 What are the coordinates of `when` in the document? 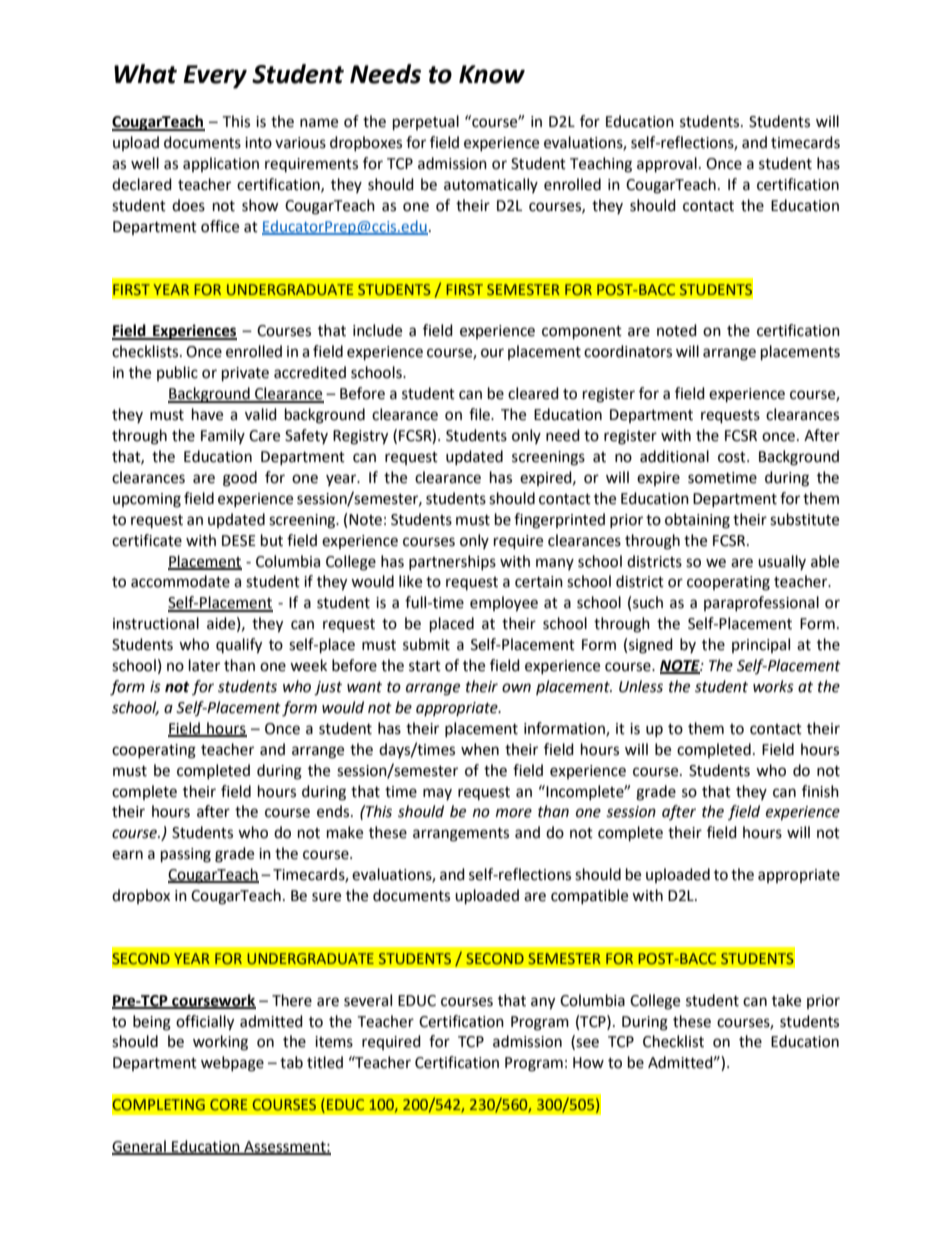 It's located at (480, 749).
